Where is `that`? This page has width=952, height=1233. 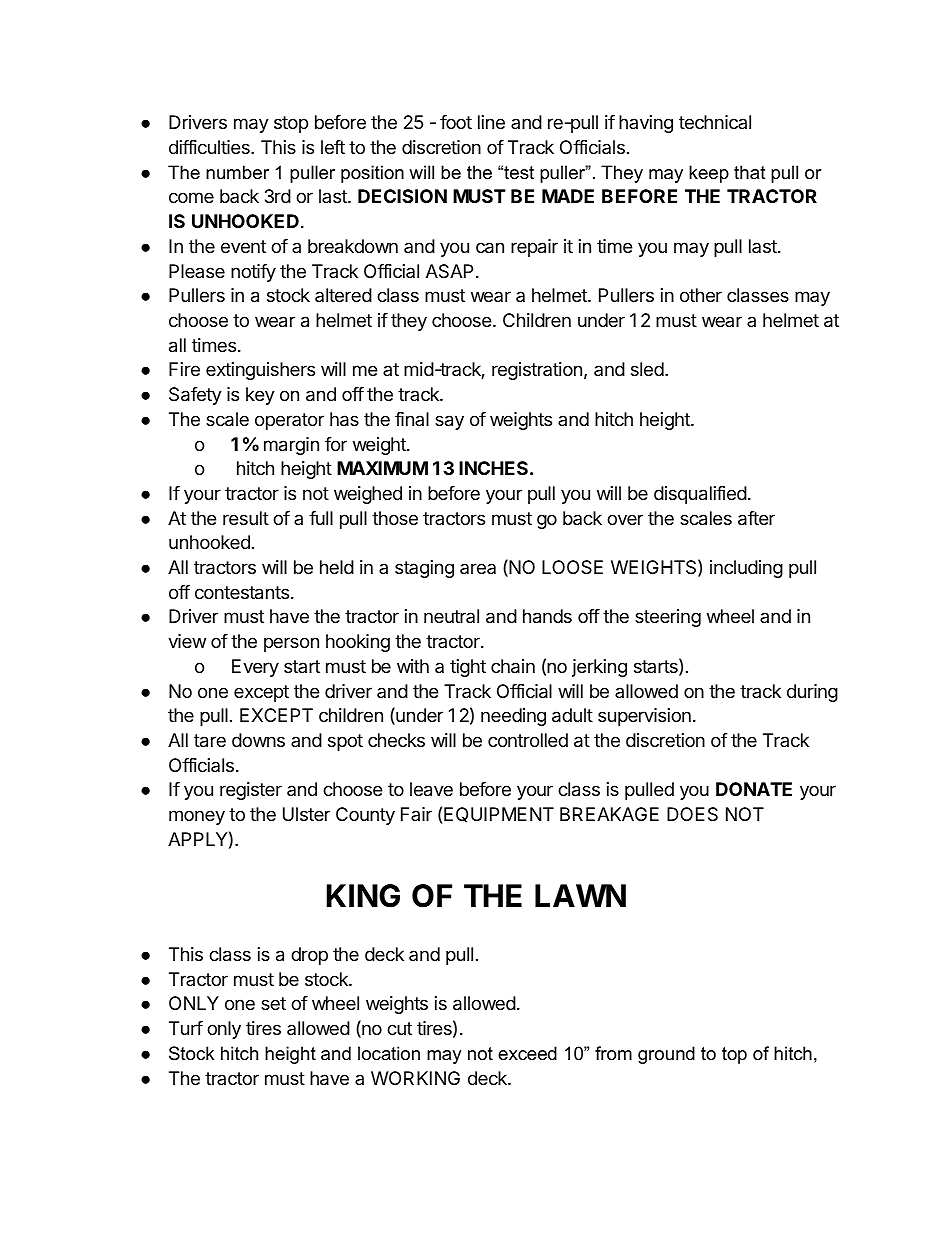
that is located at coordinates (750, 172).
